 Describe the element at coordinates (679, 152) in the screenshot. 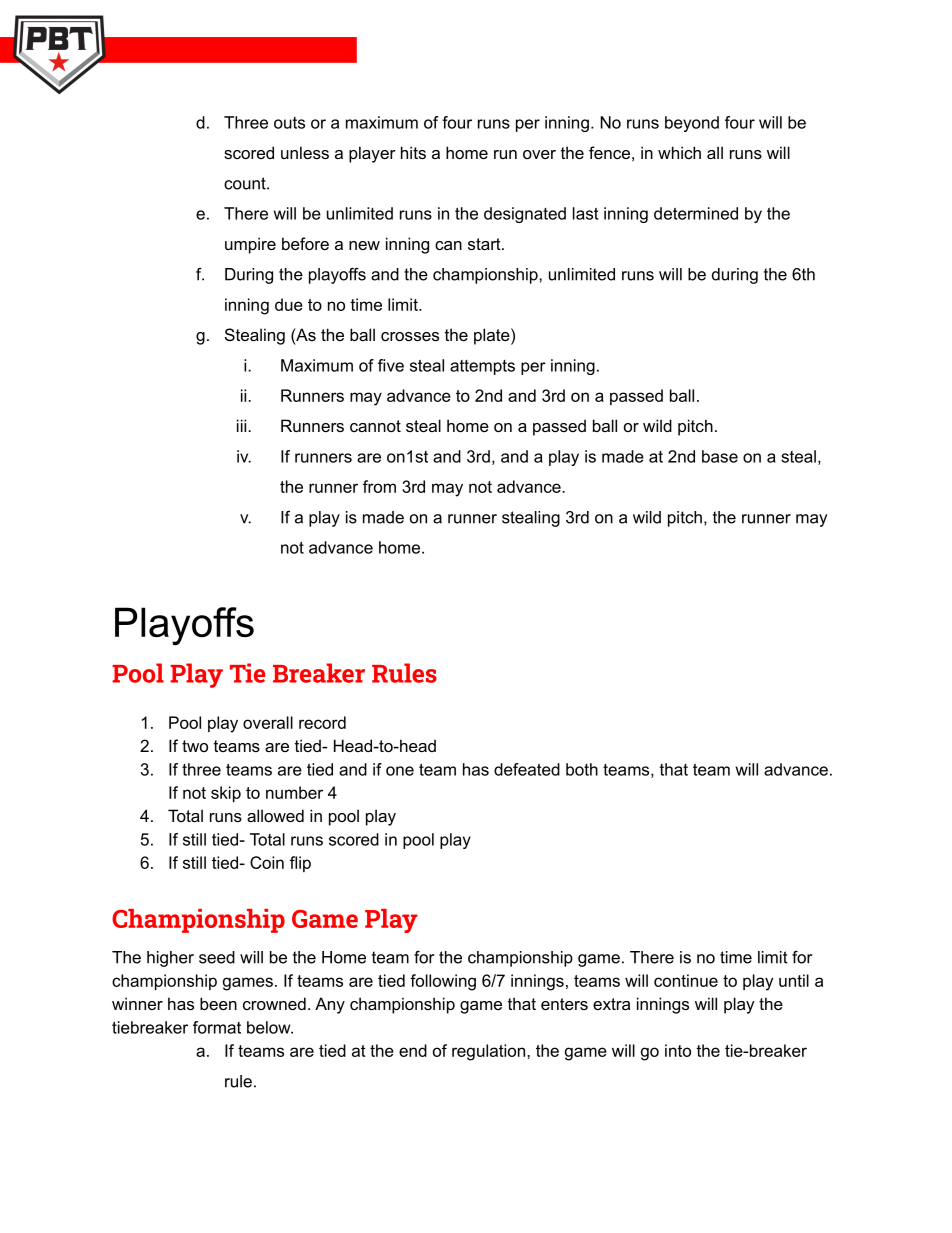

I see `which` at that location.
